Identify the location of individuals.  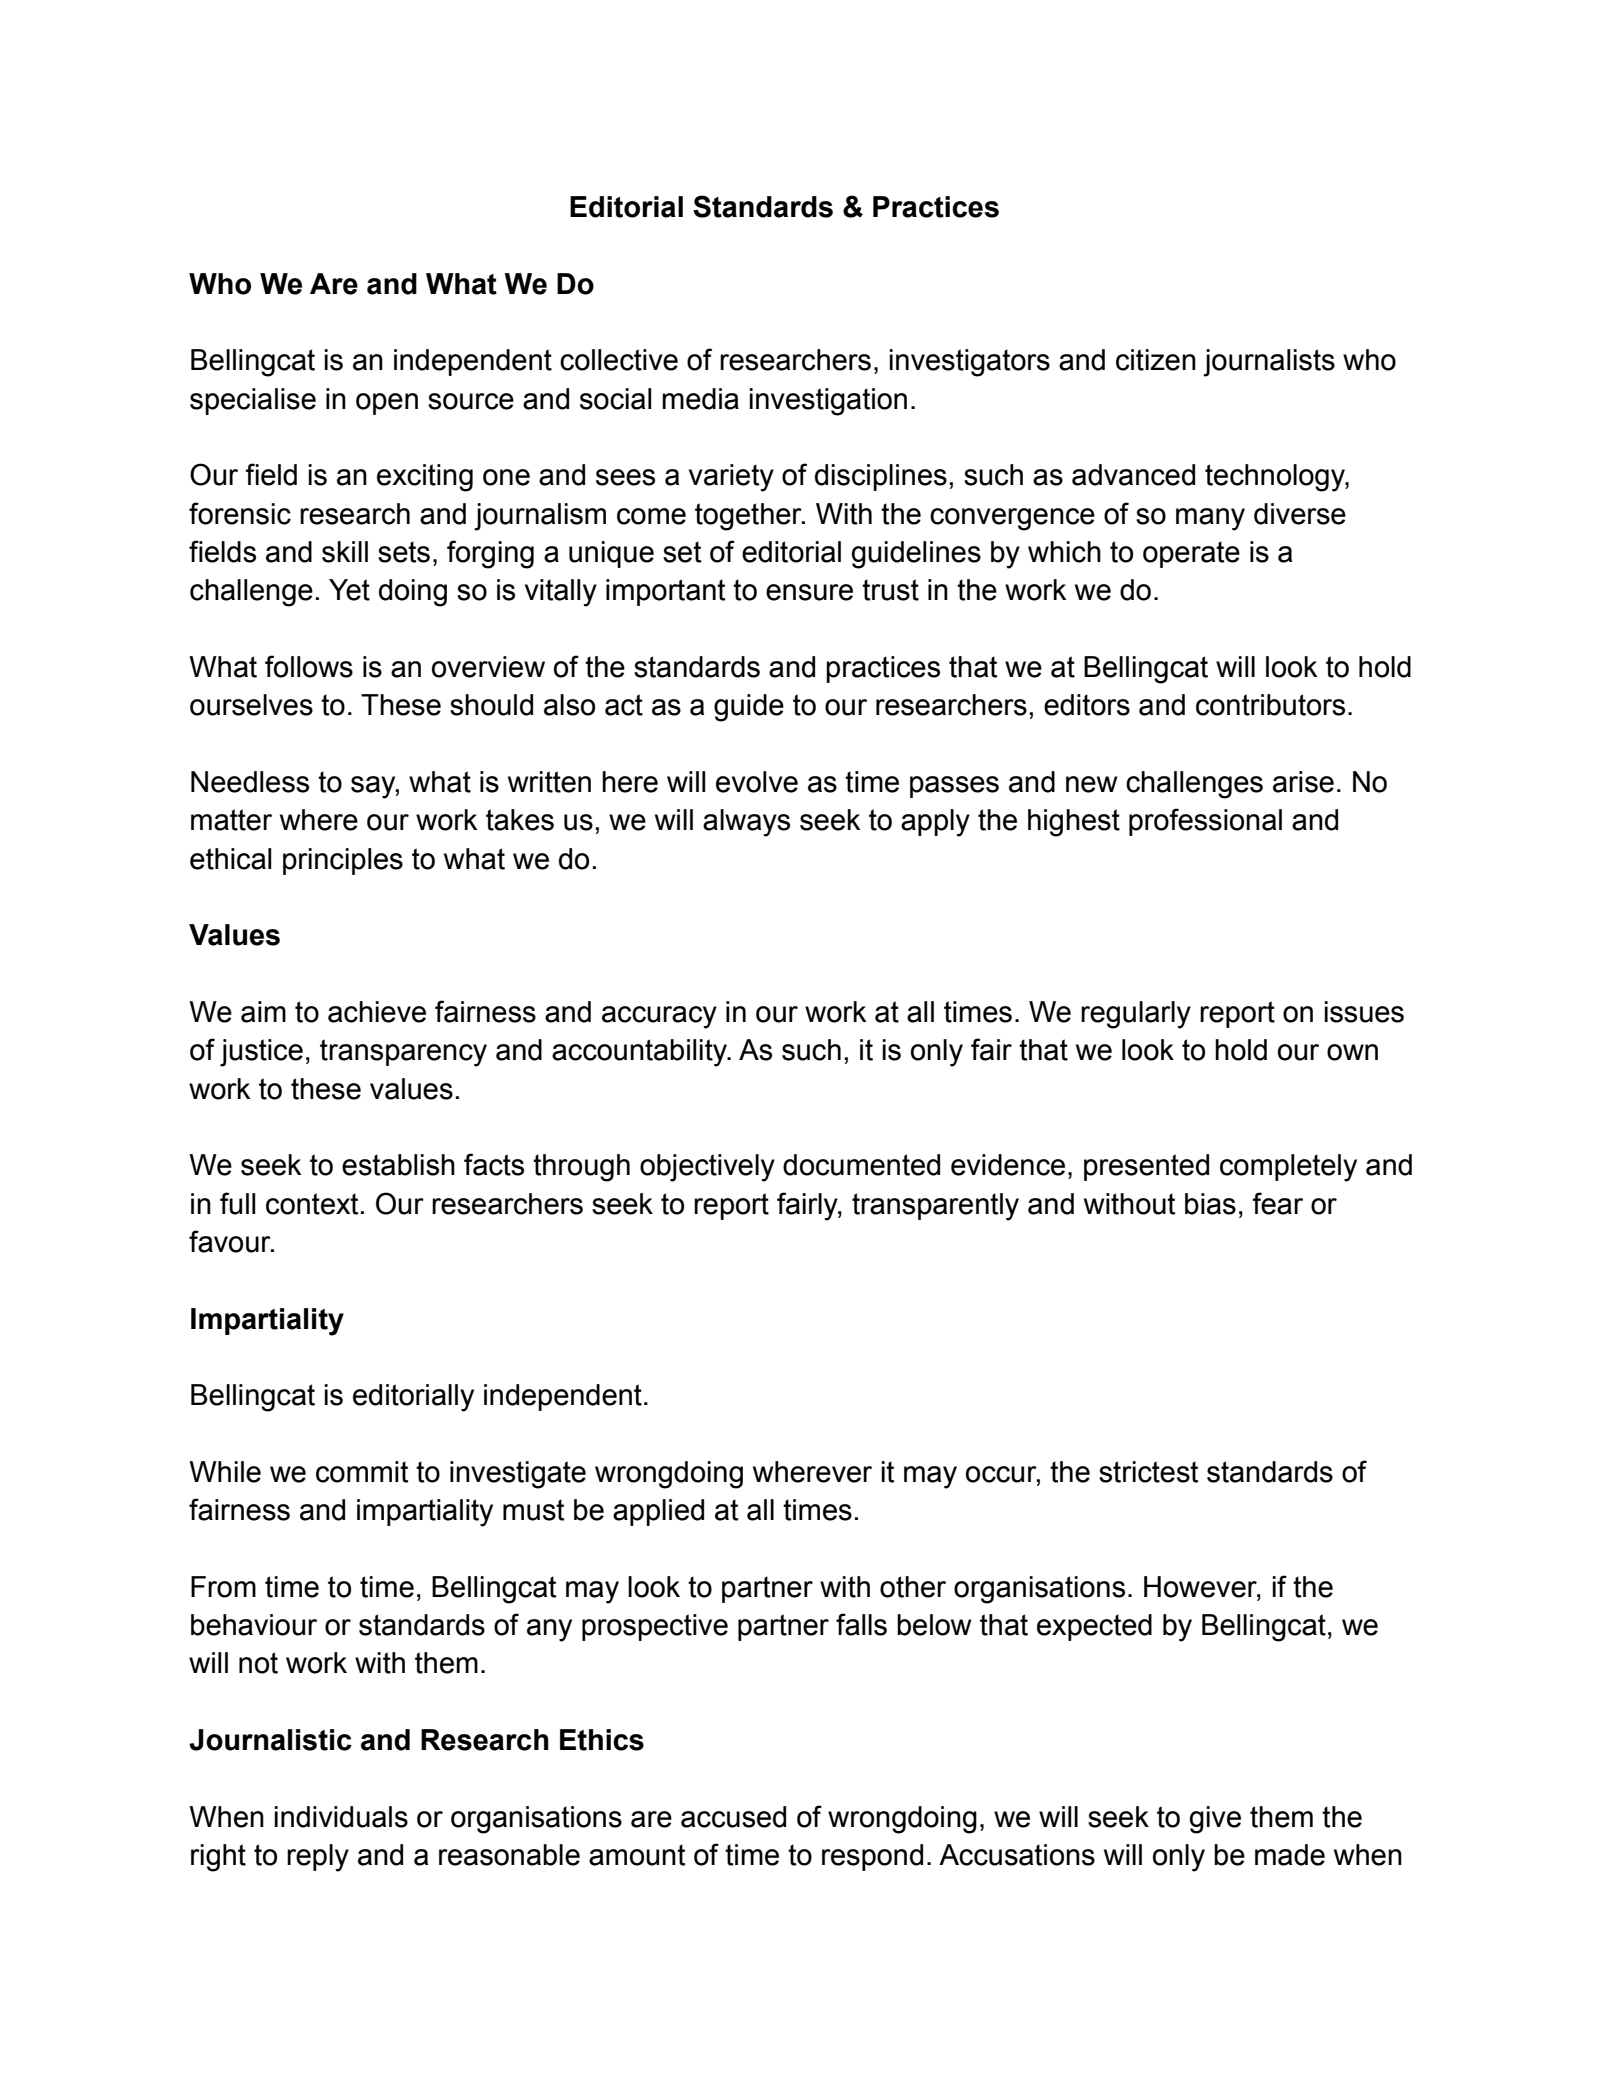
(341, 1817).
